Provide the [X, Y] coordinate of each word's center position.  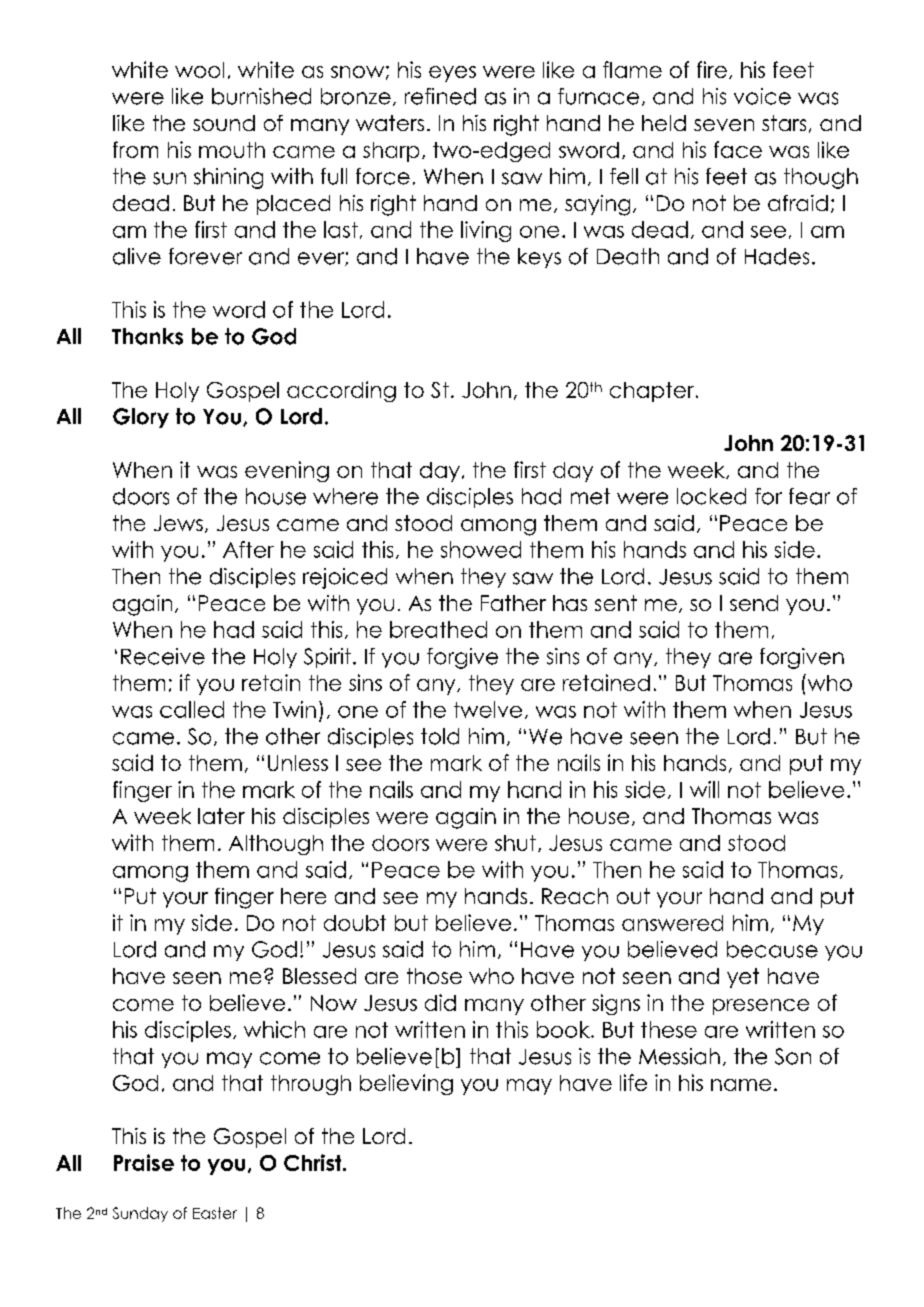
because [772, 949]
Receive [163, 656]
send [754, 603]
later [221, 816]
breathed [438, 629]
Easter [215, 1213]
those [434, 976]
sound [224, 123]
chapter [652, 392]
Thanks [147, 336]
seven [724, 125]
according [341, 391]
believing [406, 1084]
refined [440, 96]
